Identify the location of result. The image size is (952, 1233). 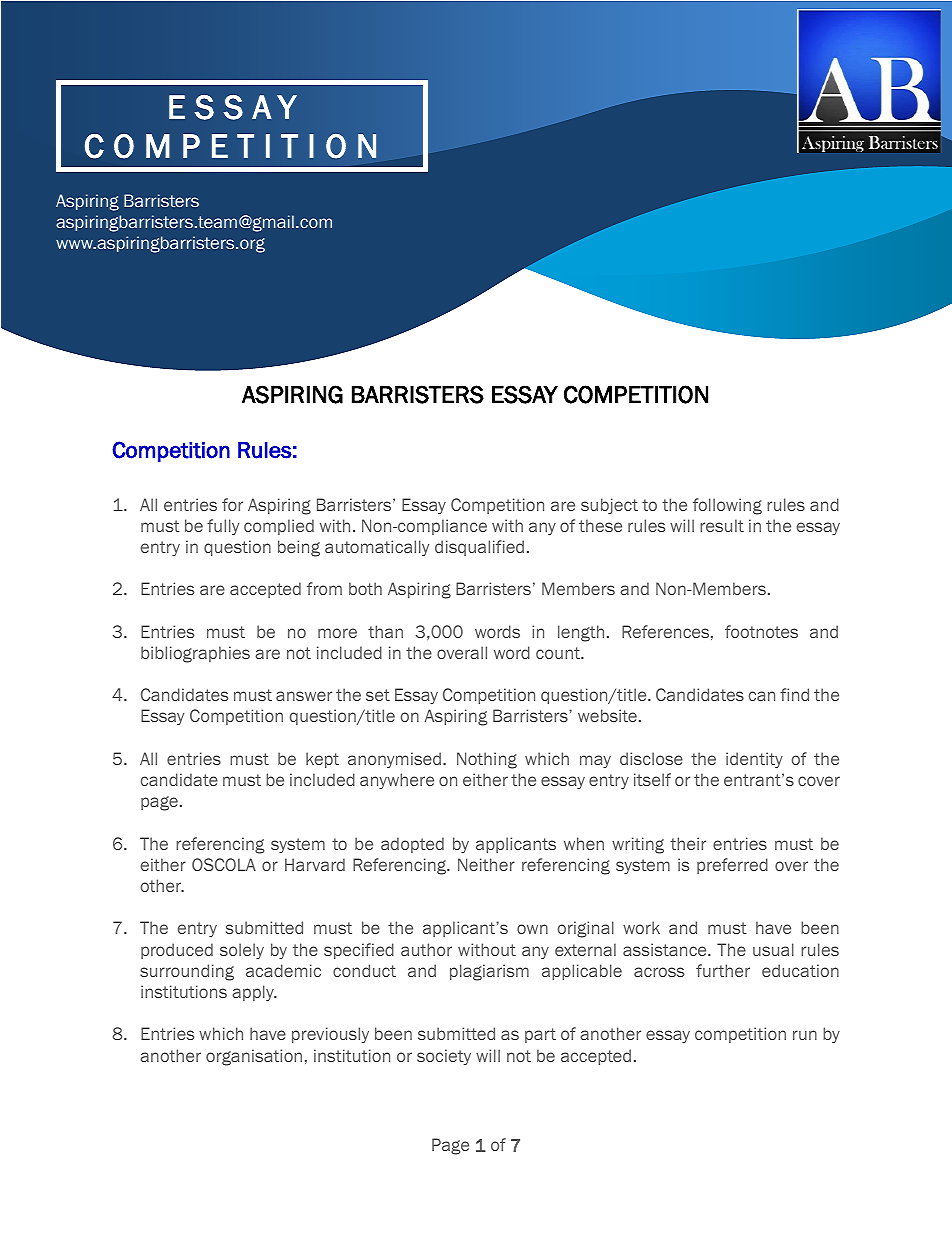
(722, 525).
